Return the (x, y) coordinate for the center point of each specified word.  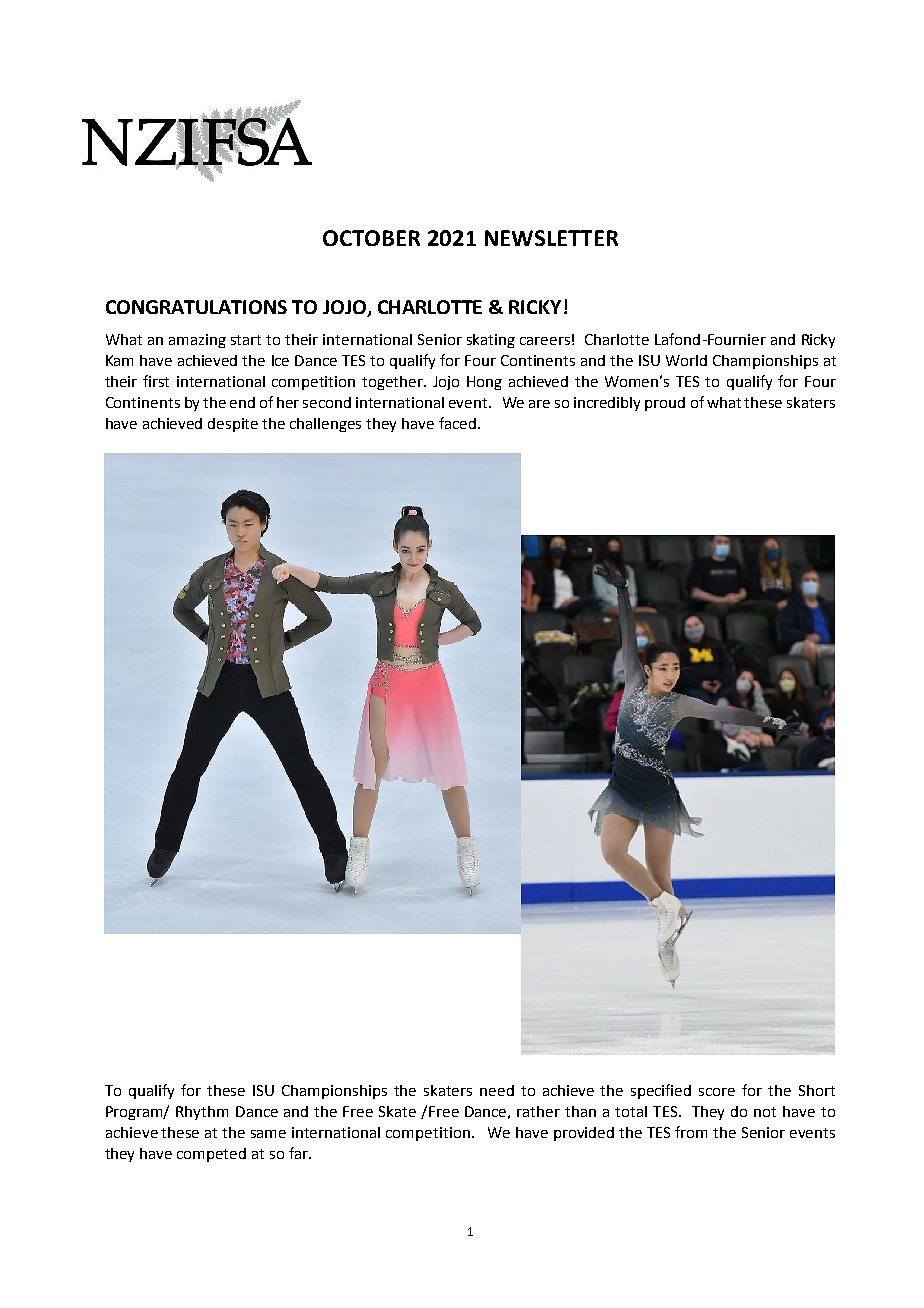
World (686, 360)
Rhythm (202, 1113)
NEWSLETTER (551, 238)
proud (665, 404)
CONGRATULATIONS (196, 307)
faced (457, 423)
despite (233, 425)
